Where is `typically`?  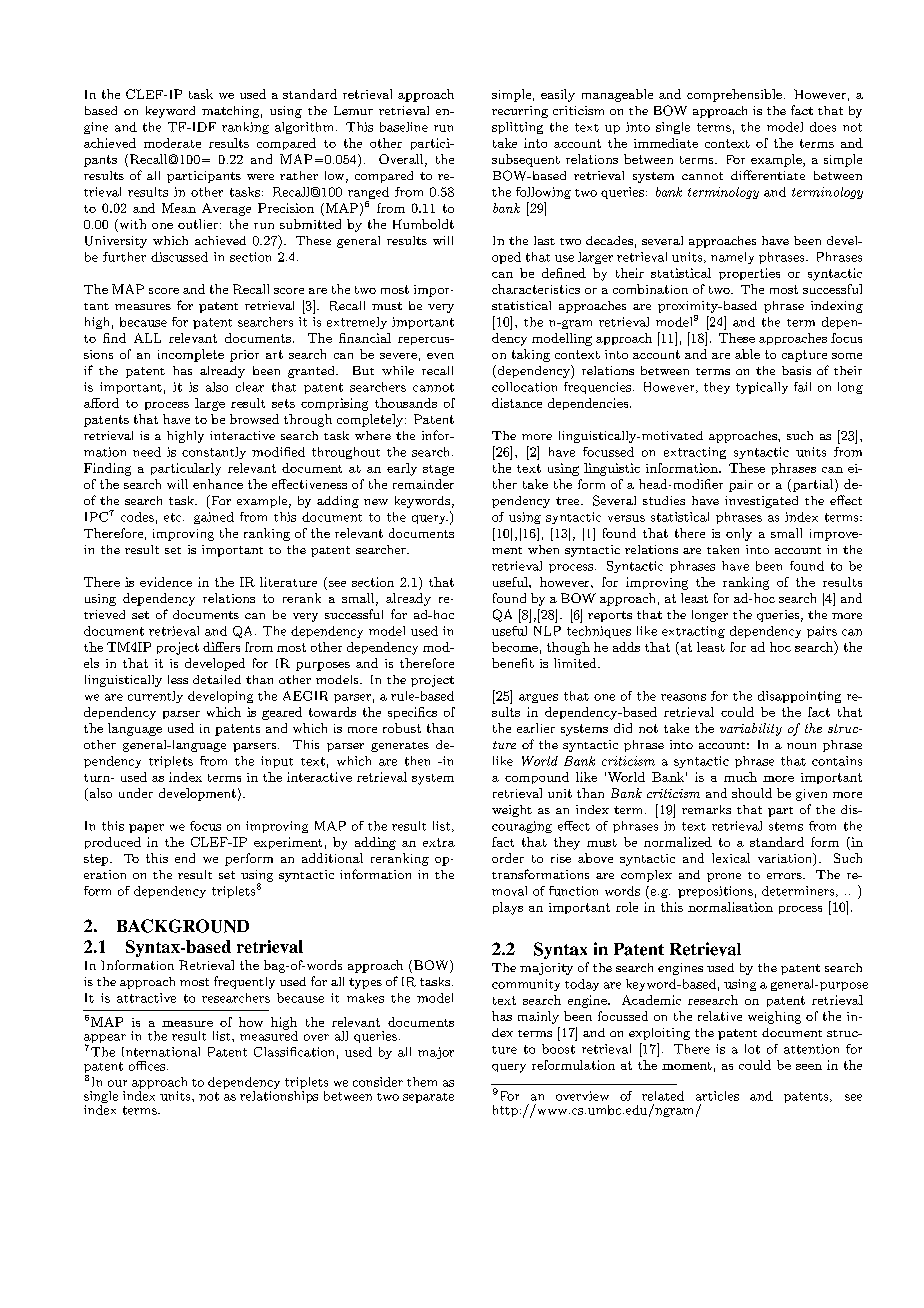
typically is located at coordinates (762, 388).
